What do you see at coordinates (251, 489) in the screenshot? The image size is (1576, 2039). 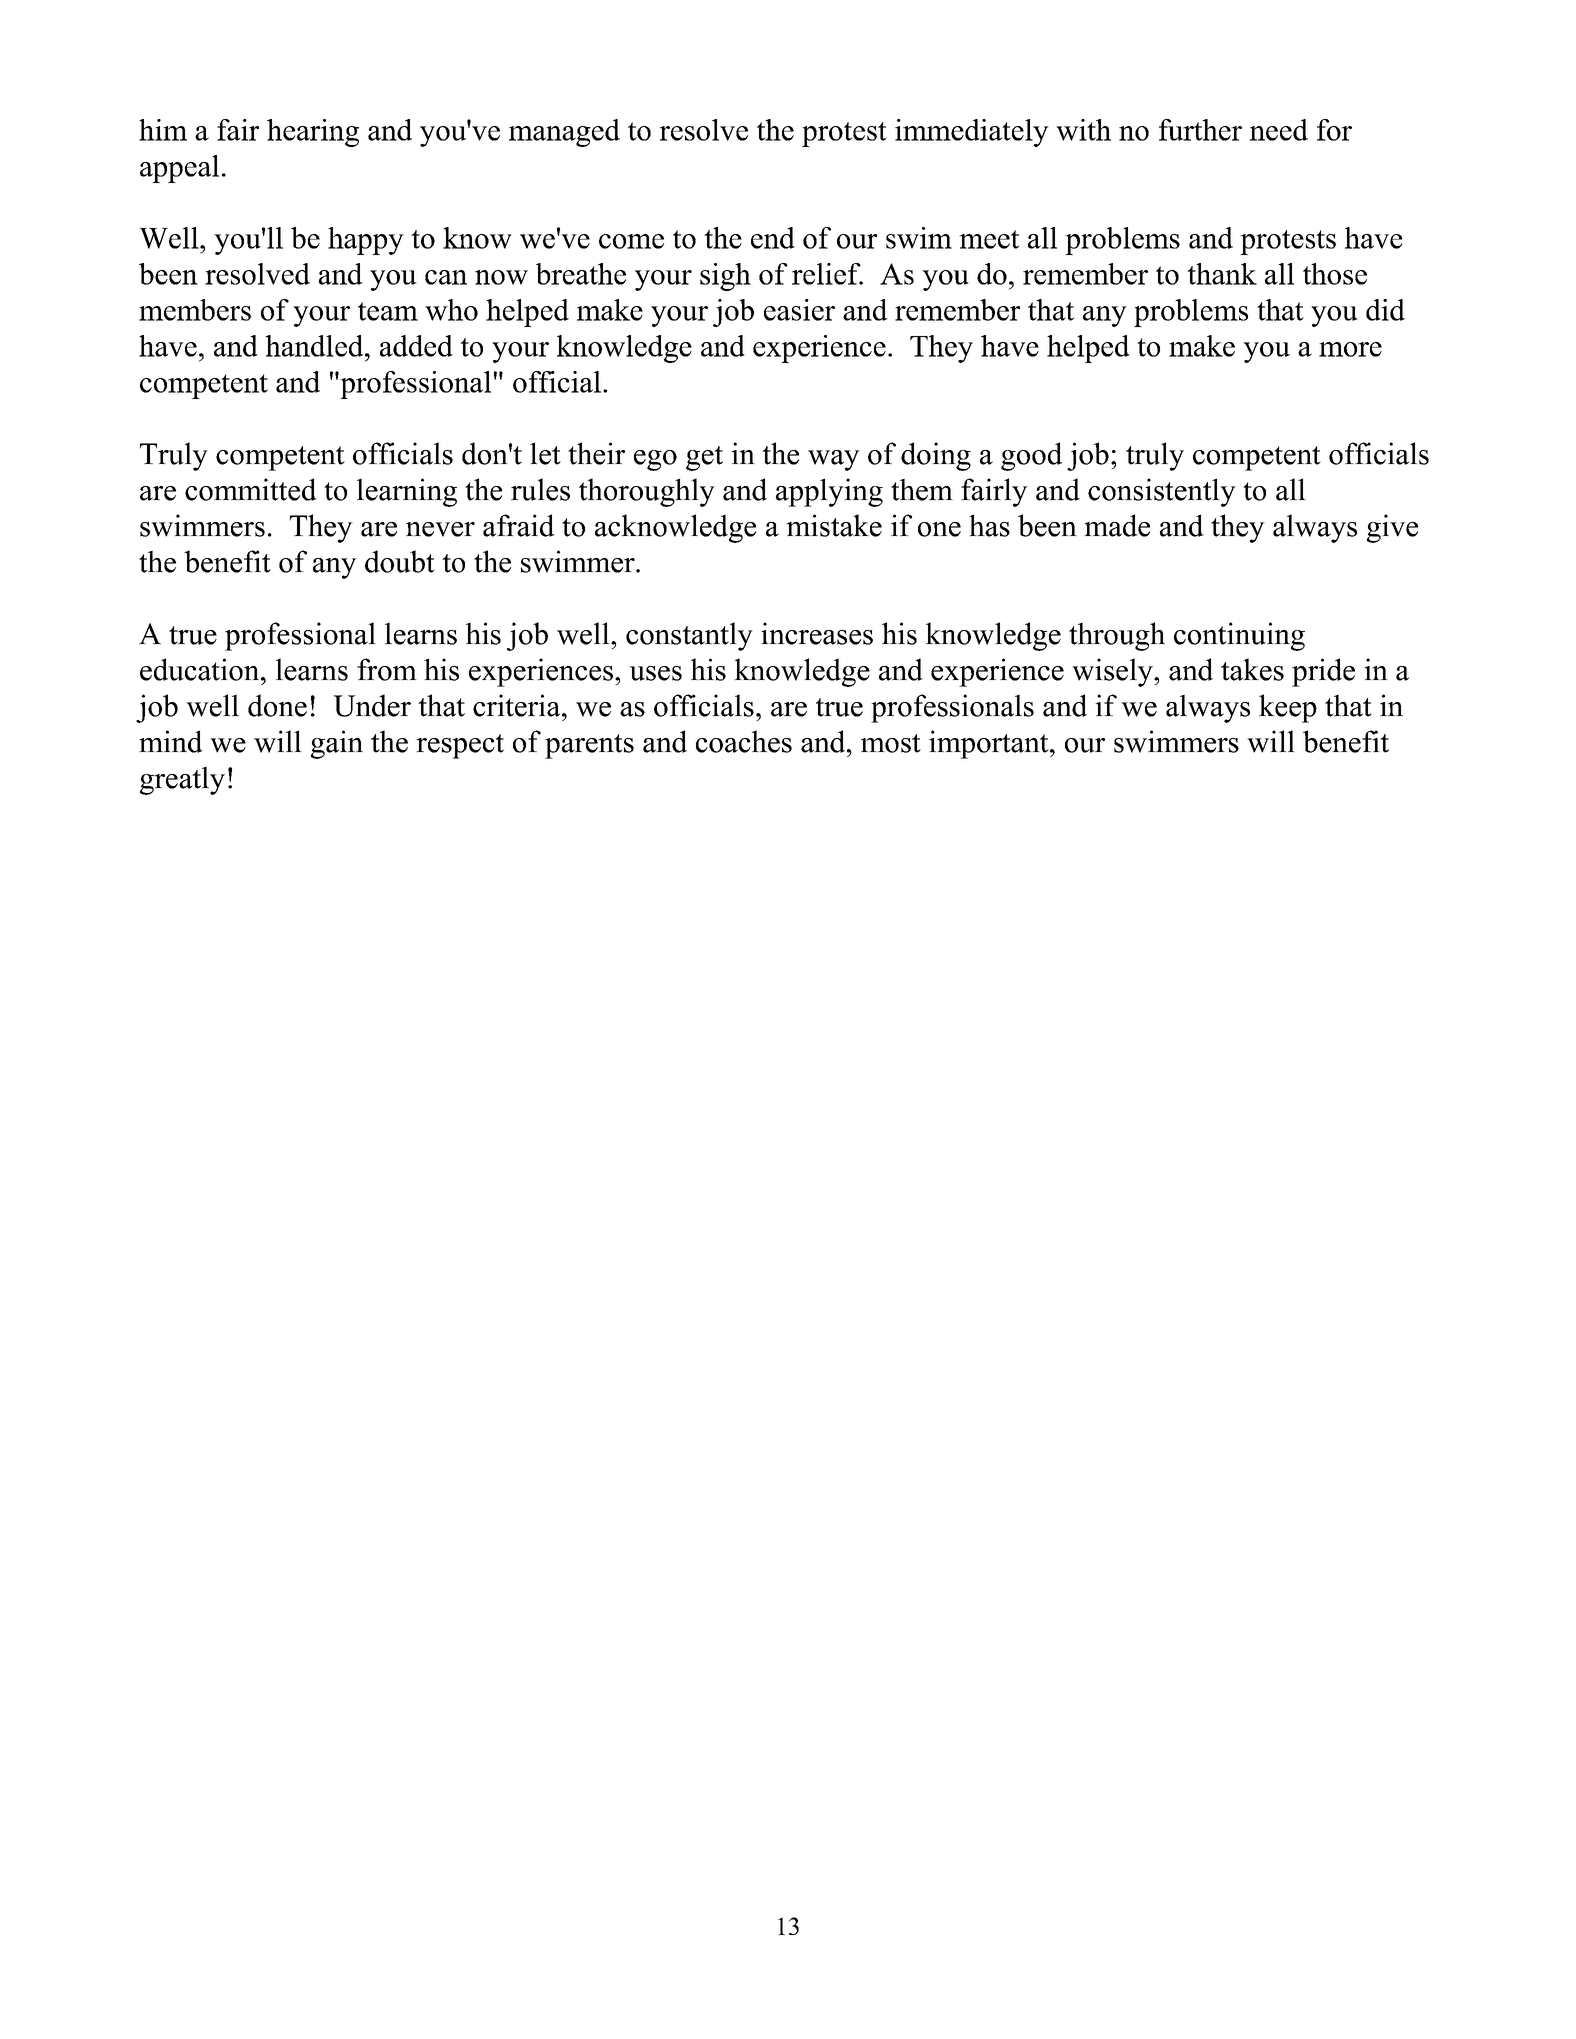 I see `committed` at bounding box center [251, 489].
